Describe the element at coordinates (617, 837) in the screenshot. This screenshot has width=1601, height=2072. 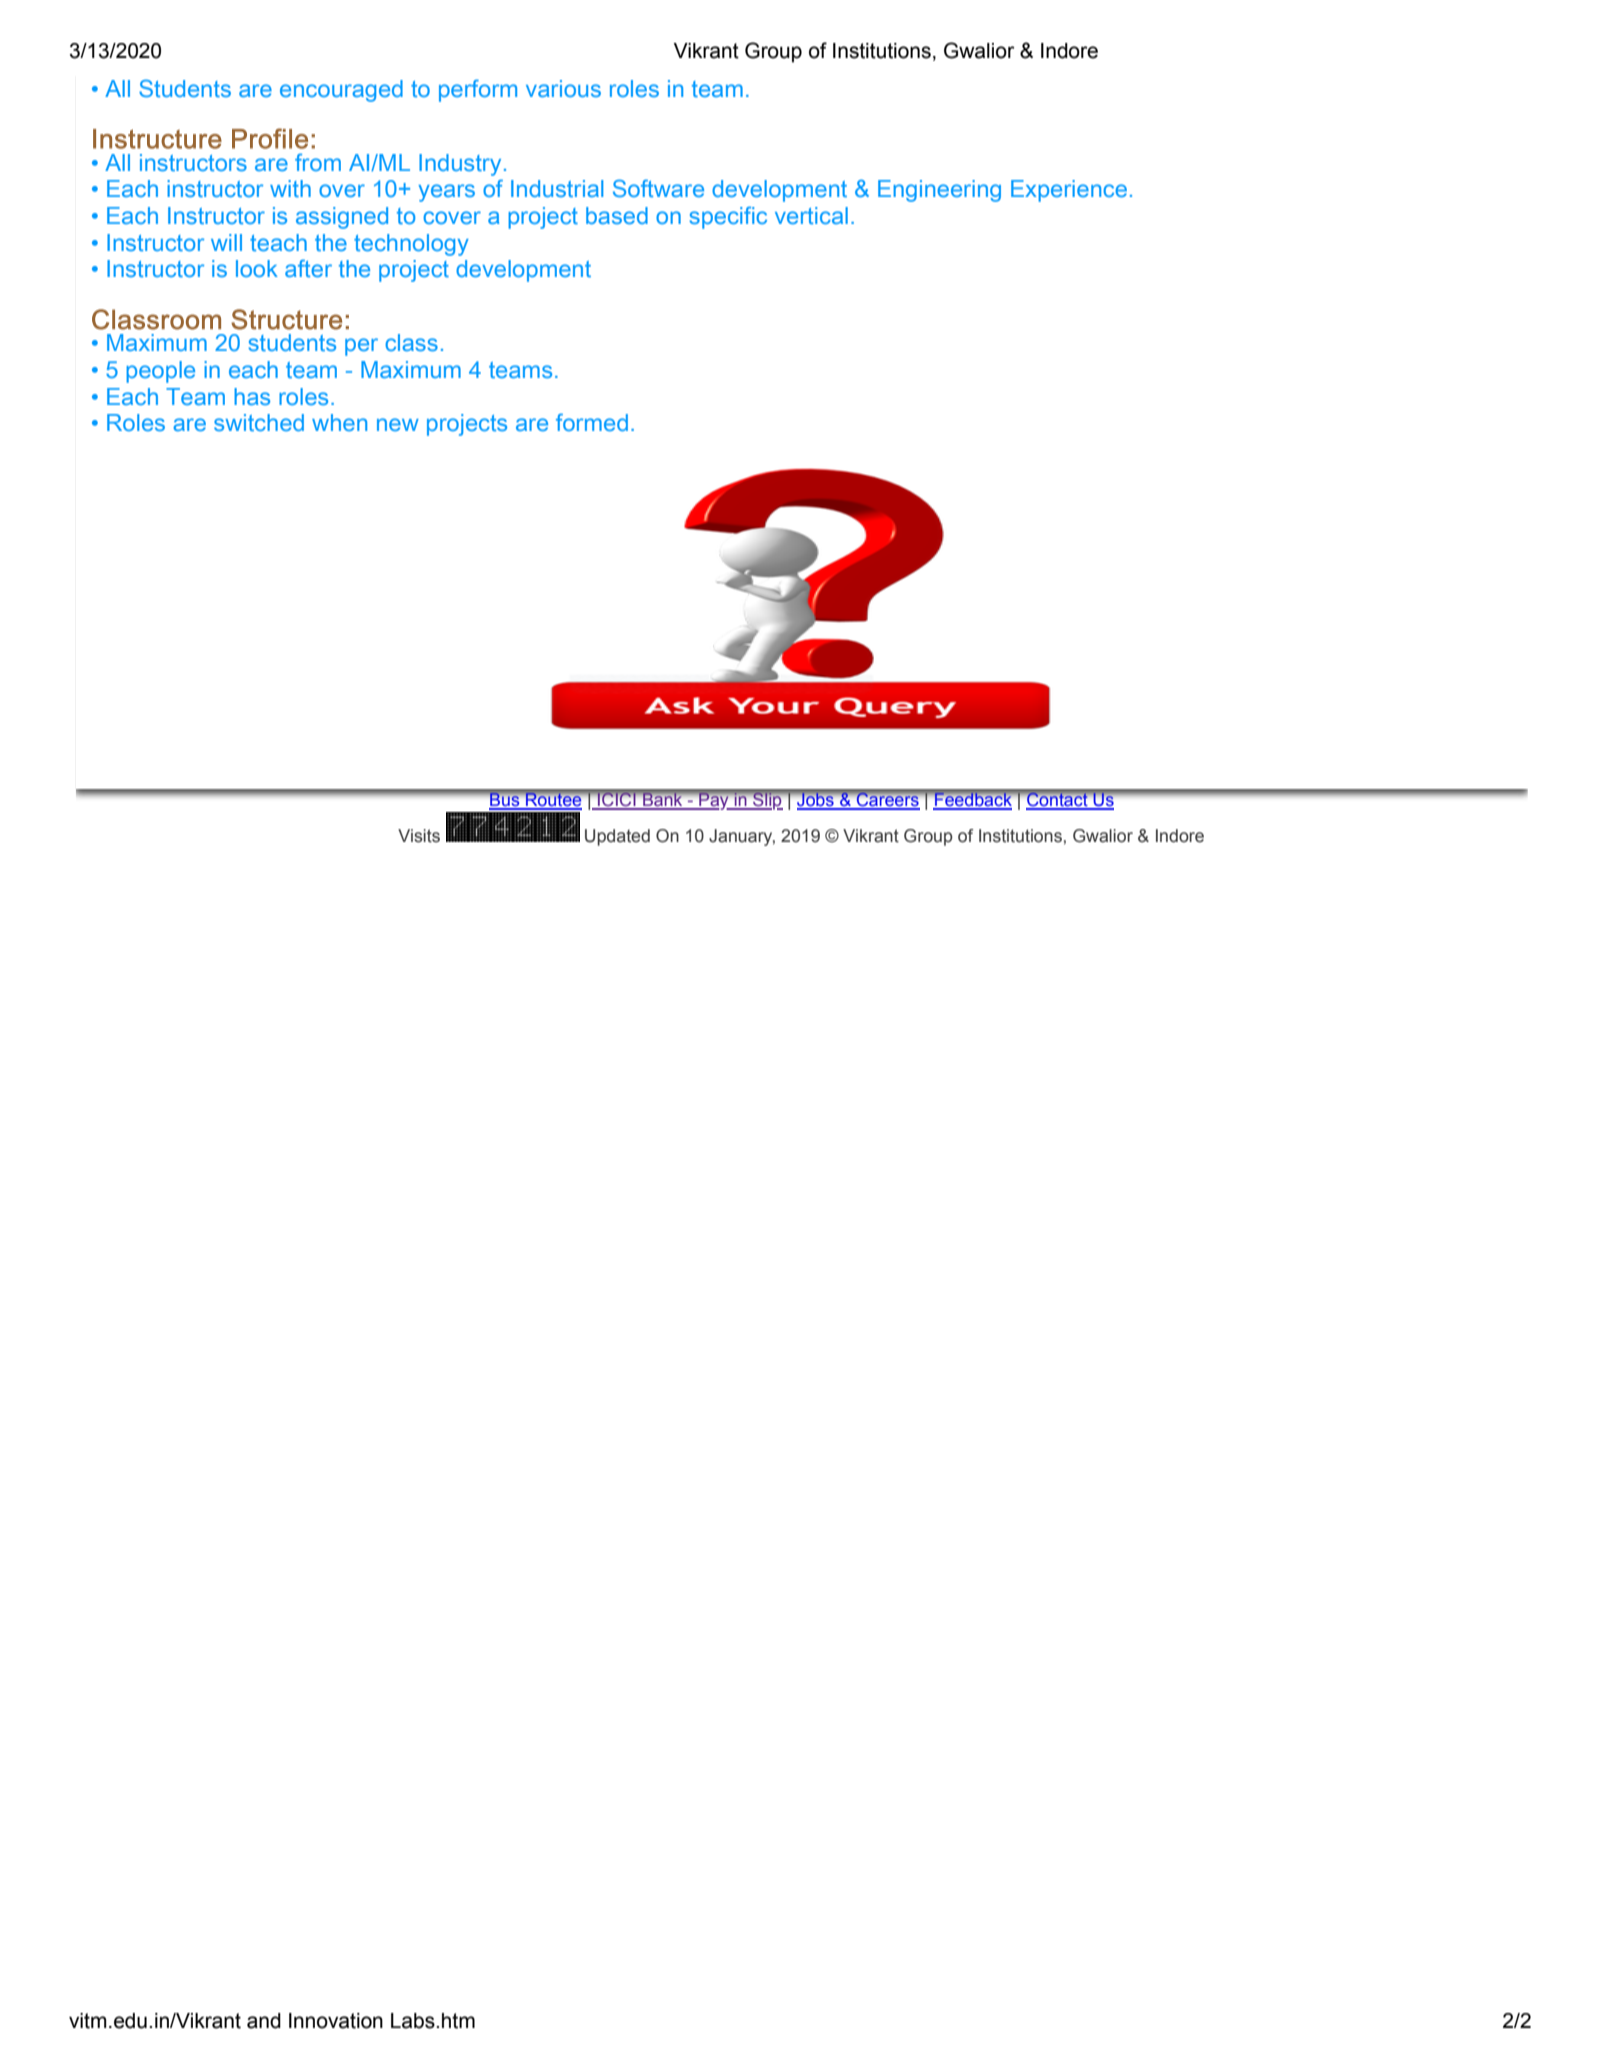
I see `Updated` at that location.
